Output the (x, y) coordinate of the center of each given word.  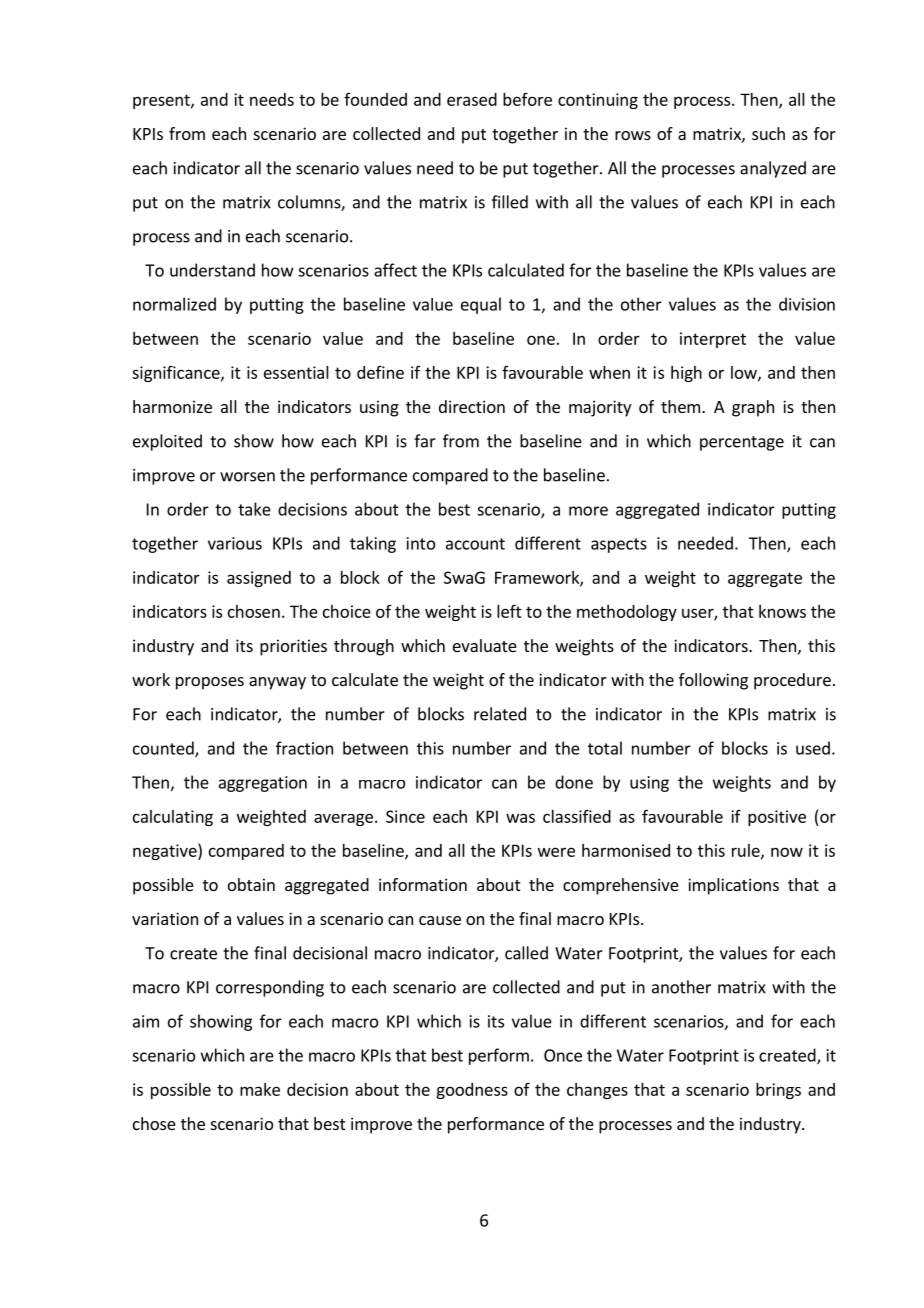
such (768, 133)
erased (472, 99)
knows (782, 611)
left (509, 611)
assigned (259, 579)
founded (375, 99)
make (260, 1089)
